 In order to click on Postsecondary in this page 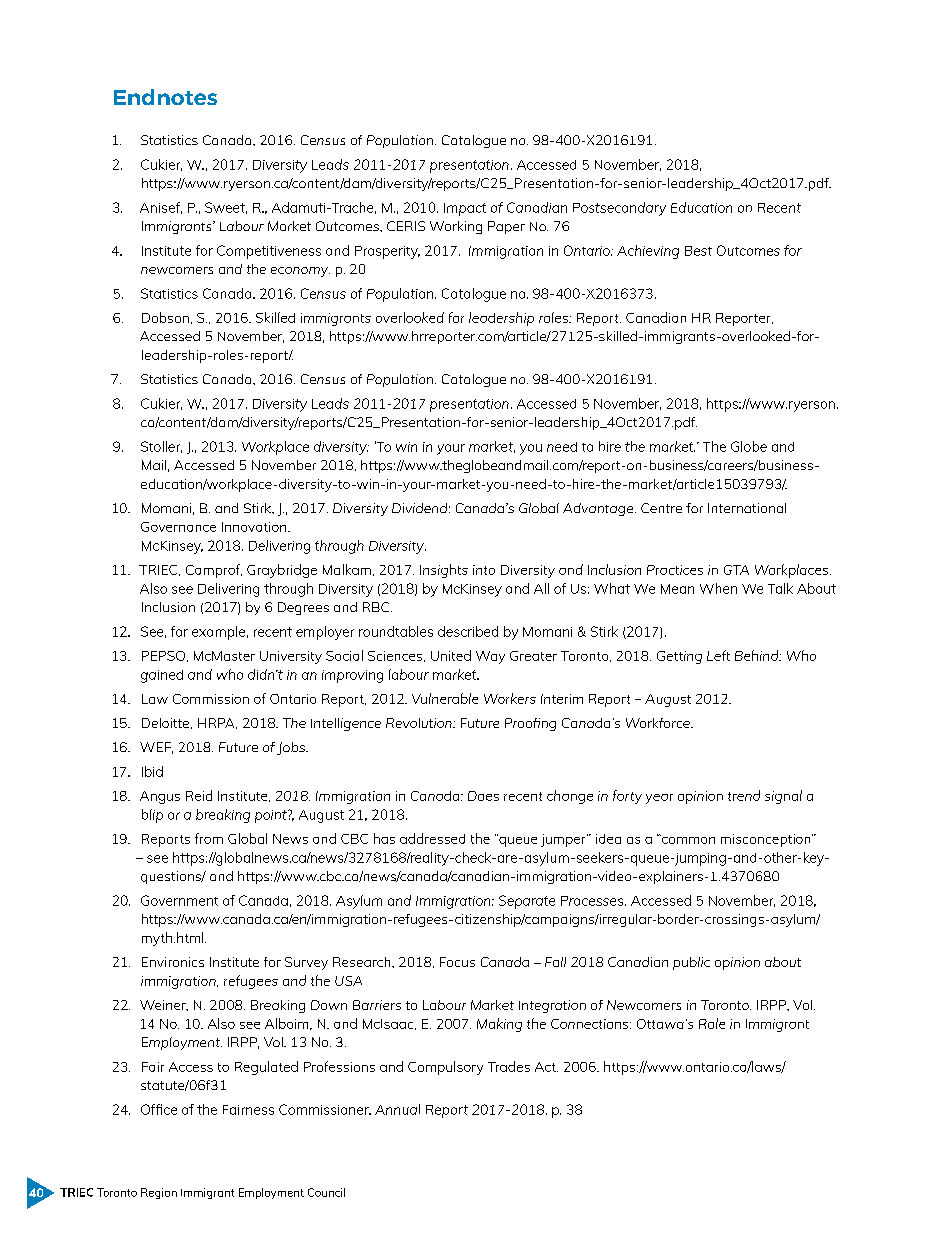, I will do `click(619, 209)`.
